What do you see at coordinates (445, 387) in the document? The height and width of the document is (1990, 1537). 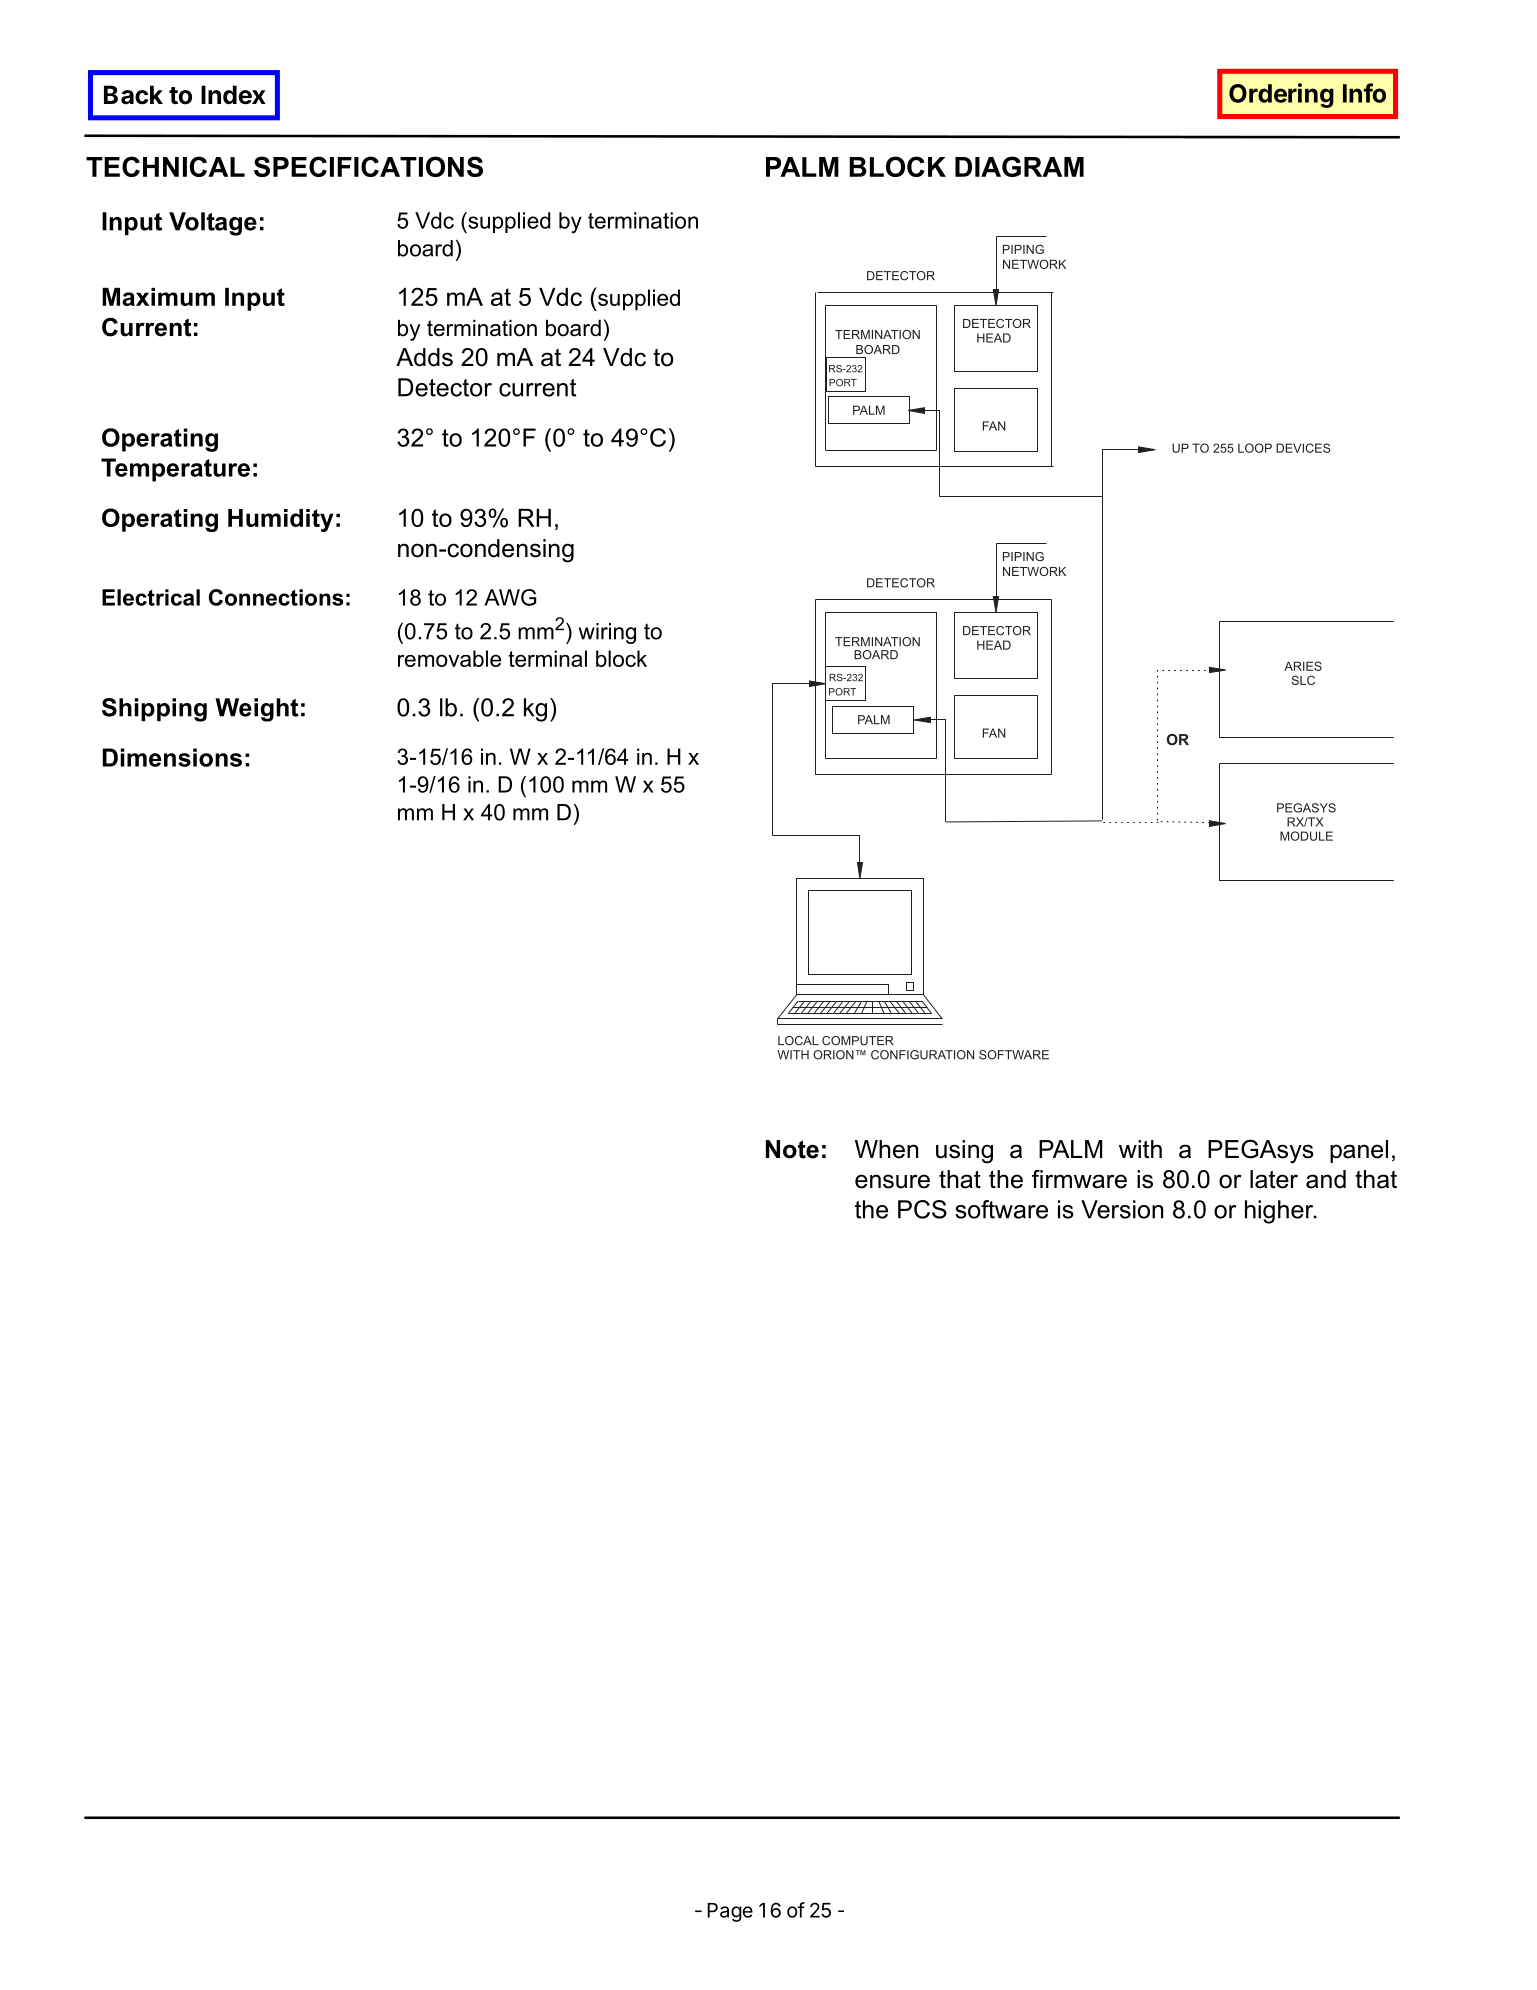 I see `Detector` at bounding box center [445, 387].
